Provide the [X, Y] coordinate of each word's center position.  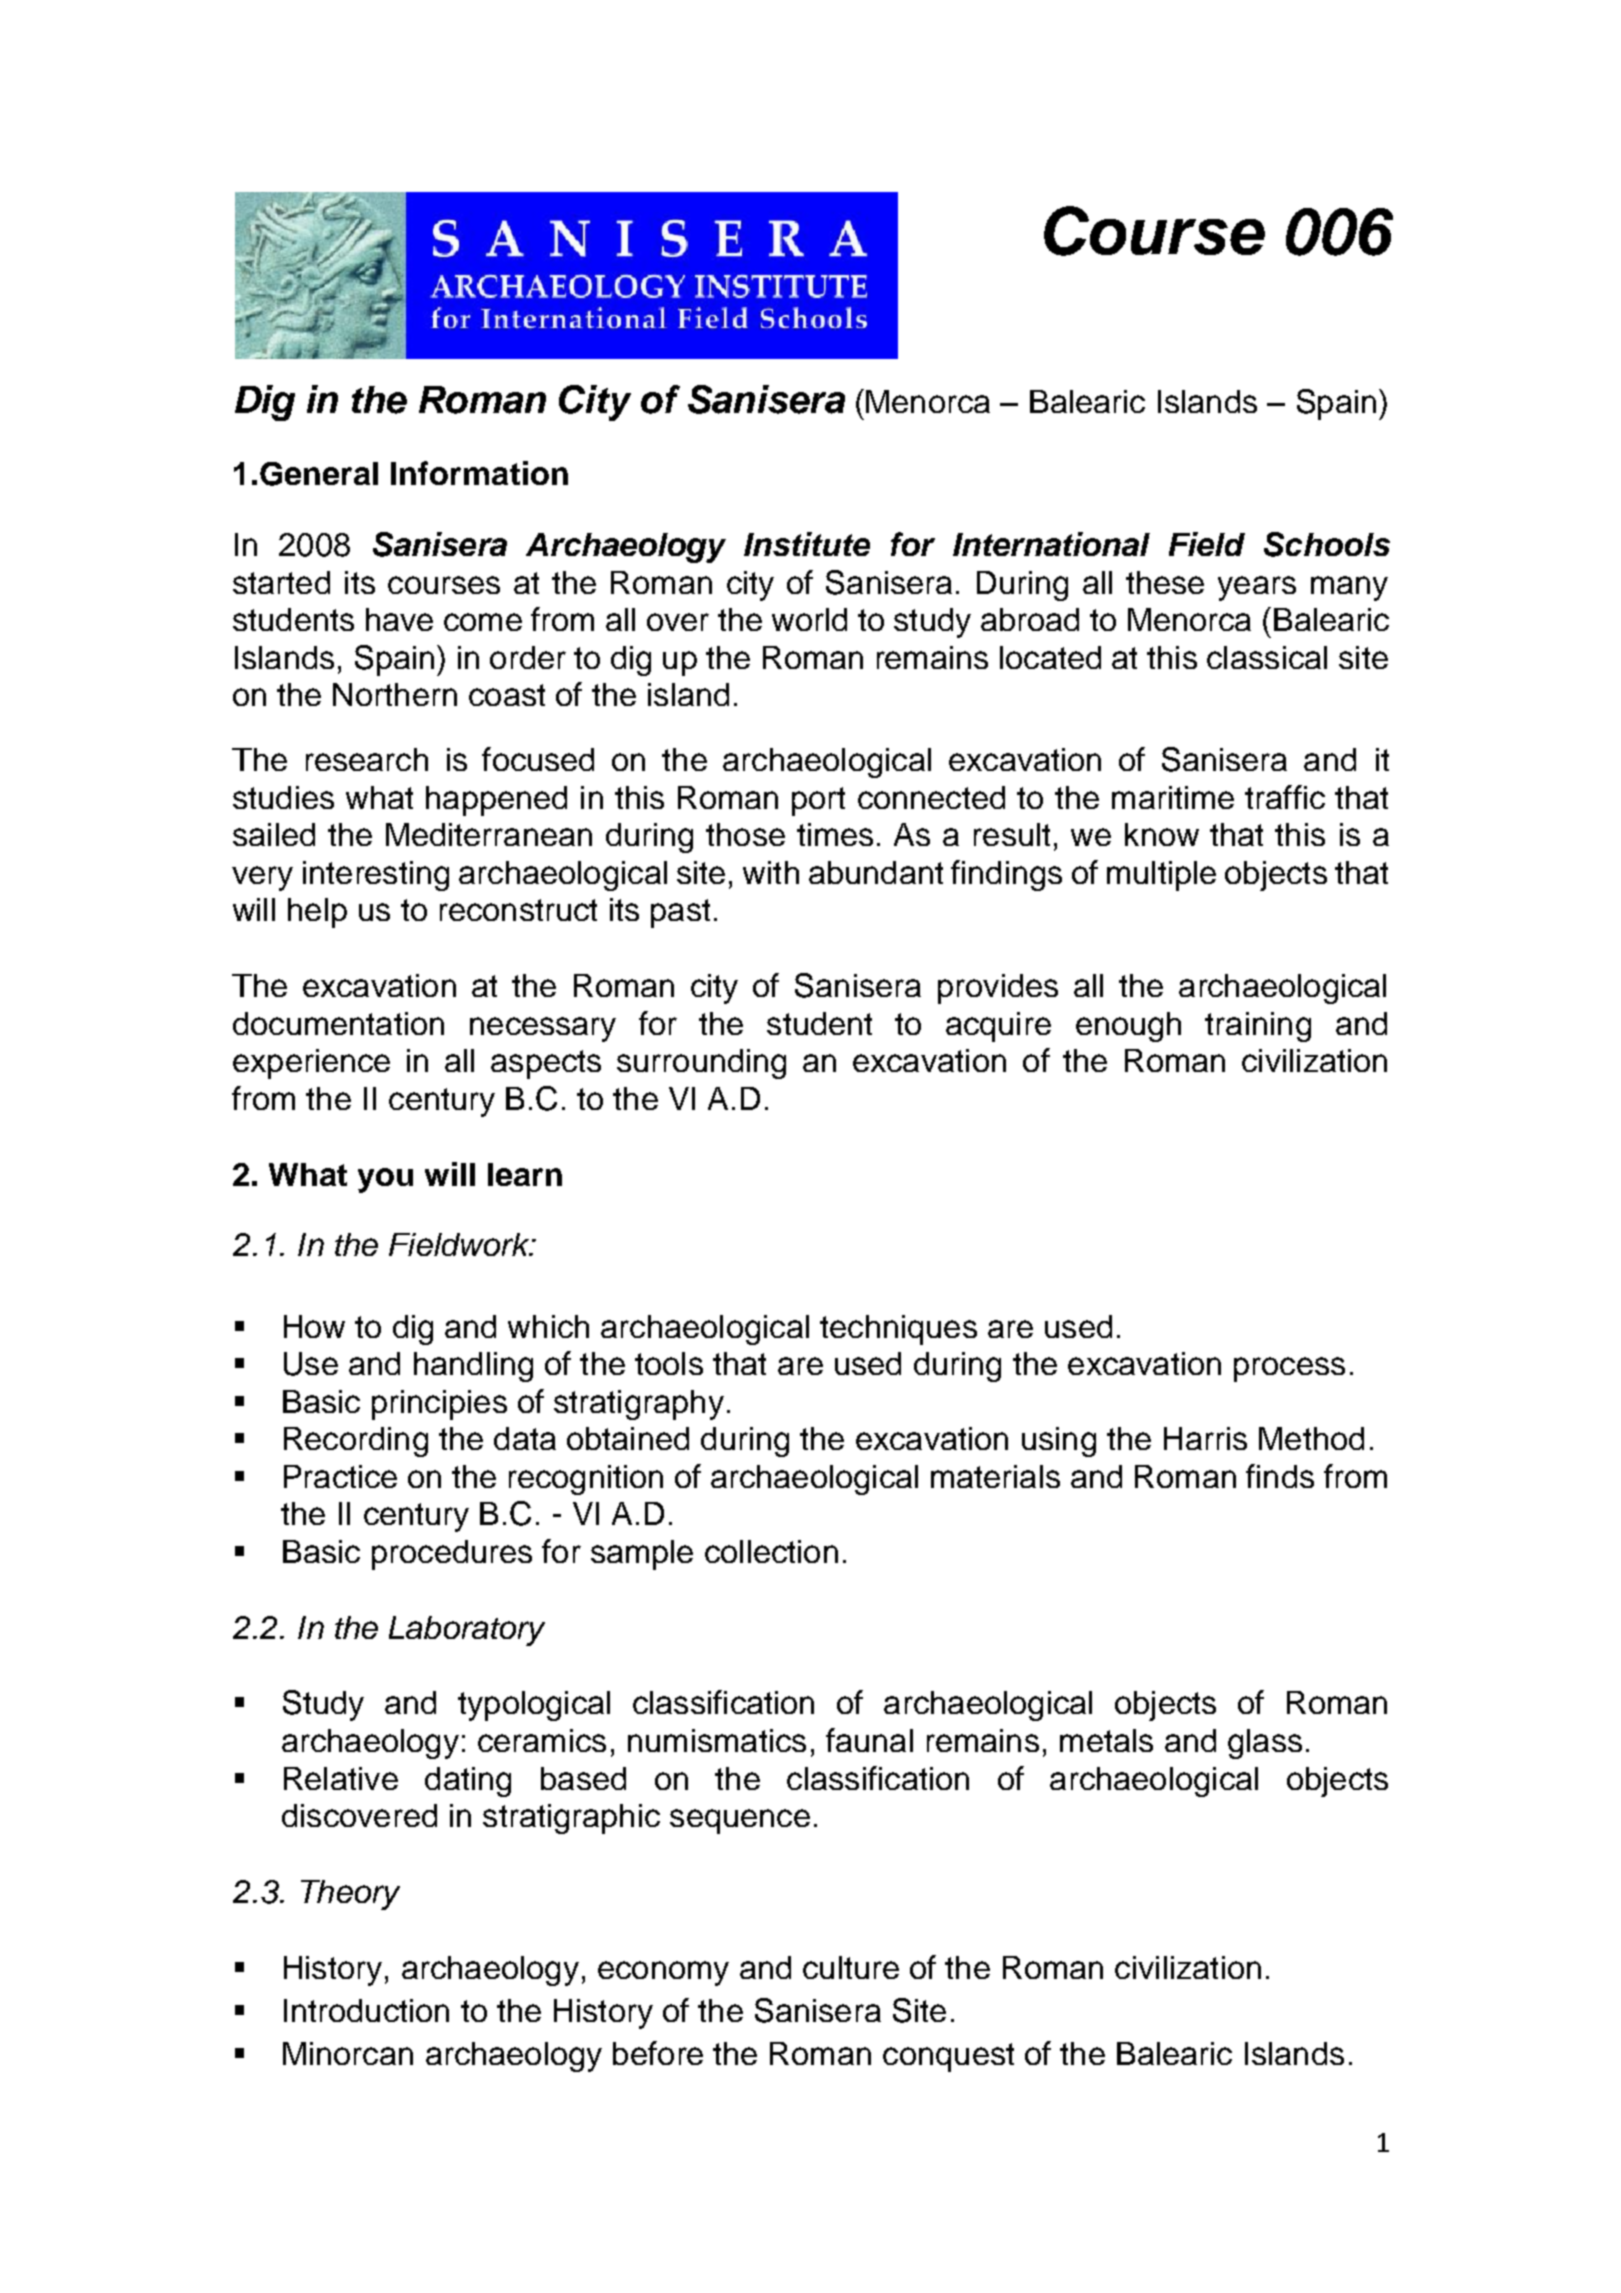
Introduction [366, 2010]
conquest [948, 2057]
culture [851, 1967]
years [1257, 588]
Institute [807, 544]
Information [479, 473]
